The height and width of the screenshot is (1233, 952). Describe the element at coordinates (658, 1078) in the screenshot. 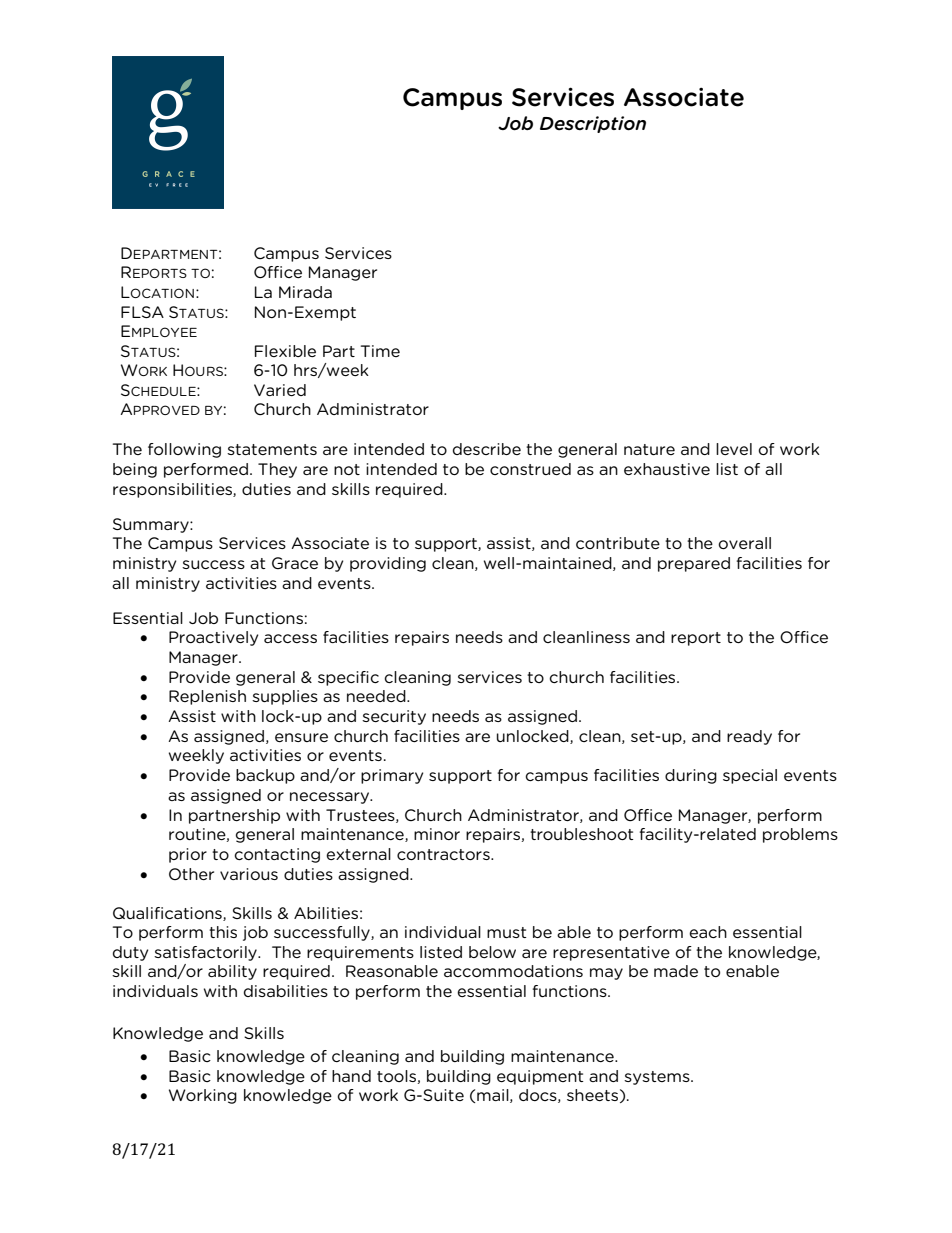

I see `systems` at that location.
